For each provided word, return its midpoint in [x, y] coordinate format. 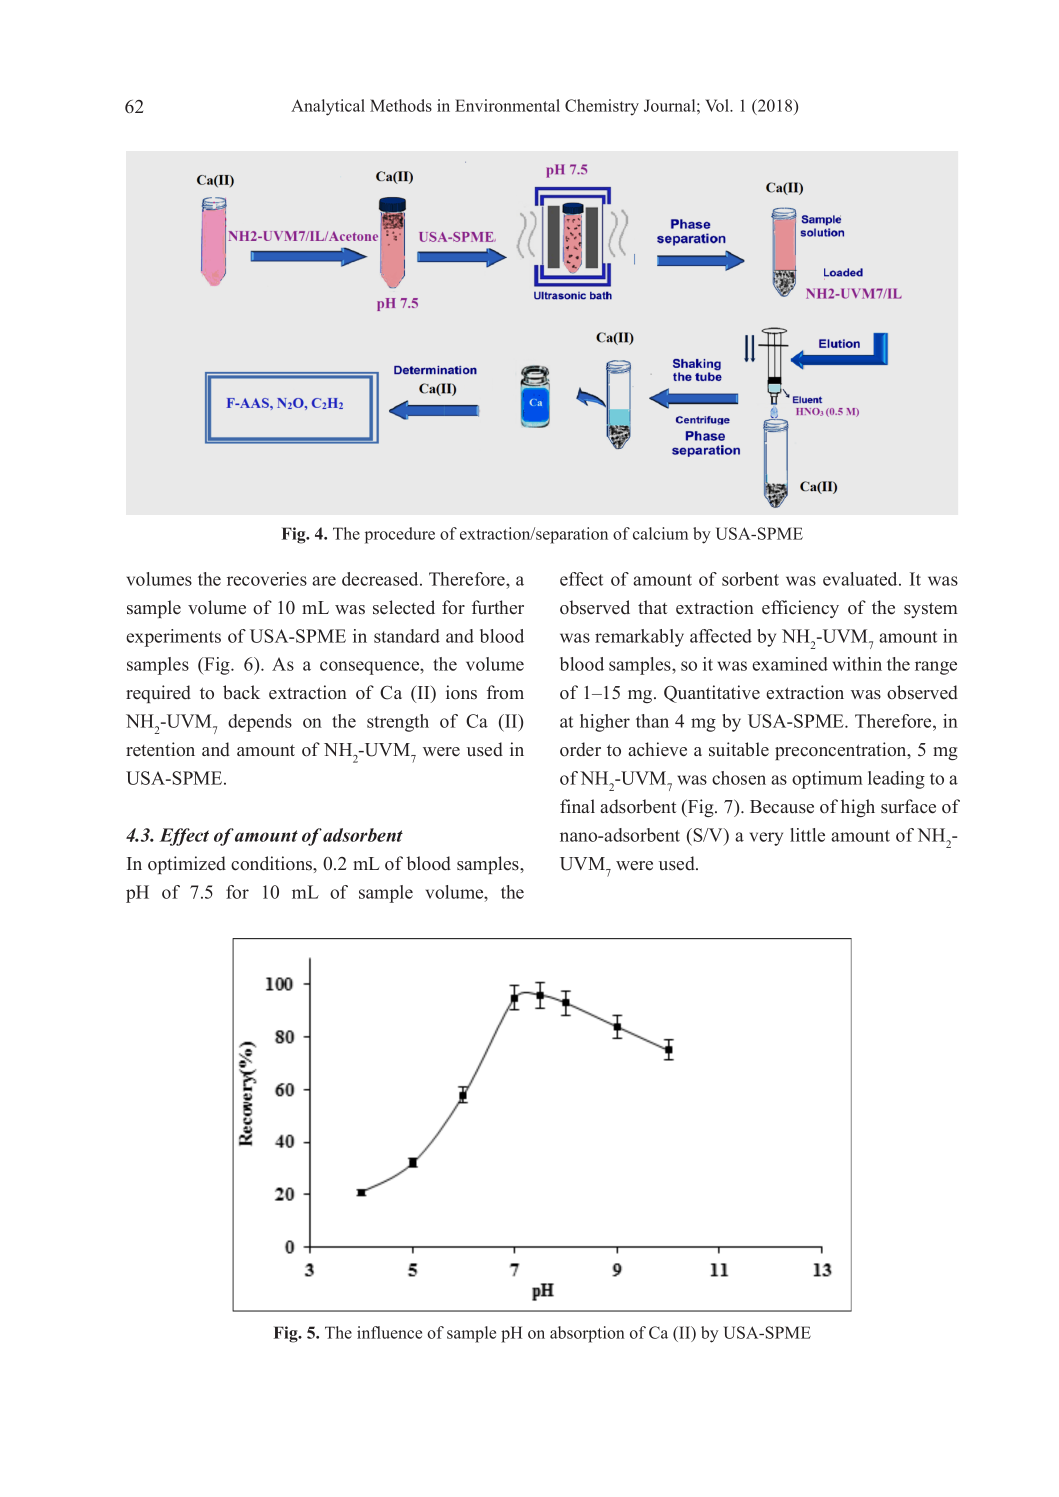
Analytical [328, 107]
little [807, 835]
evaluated [861, 579]
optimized [187, 865]
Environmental [507, 105]
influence [389, 1332]
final [577, 806]
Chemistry [602, 107]
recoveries [267, 579]
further [498, 607]
